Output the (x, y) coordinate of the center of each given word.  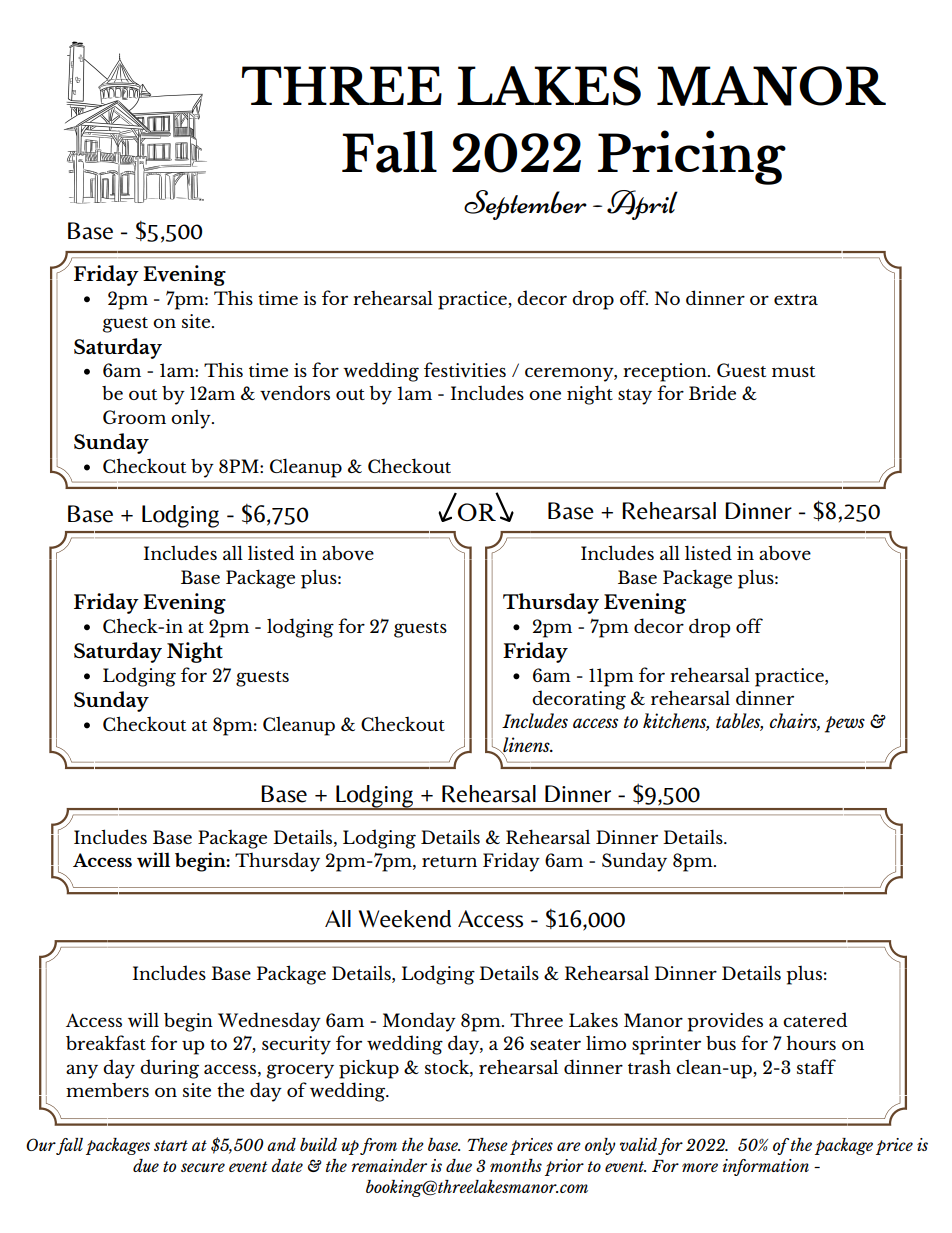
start (171, 1145)
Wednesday (269, 1022)
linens (526, 745)
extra (796, 299)
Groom (134, 417)
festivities (465, 370)
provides (725, 1022)
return (449, 861)
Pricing (692, 157)
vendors (295, 393)
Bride (712, 392)
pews (845, 724)
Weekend (405, 919)
